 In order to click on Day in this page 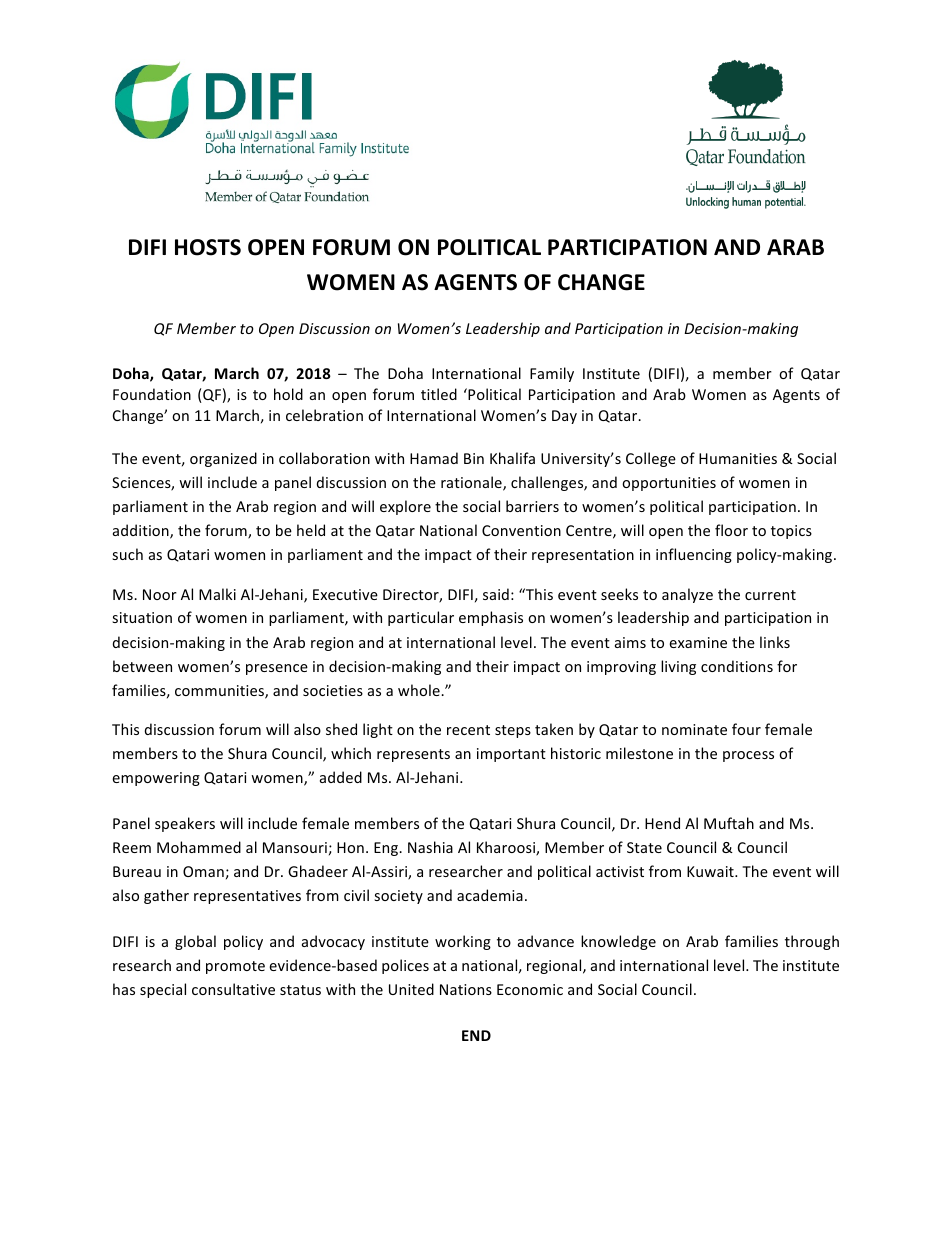, I will do `click(564, 417)`.
